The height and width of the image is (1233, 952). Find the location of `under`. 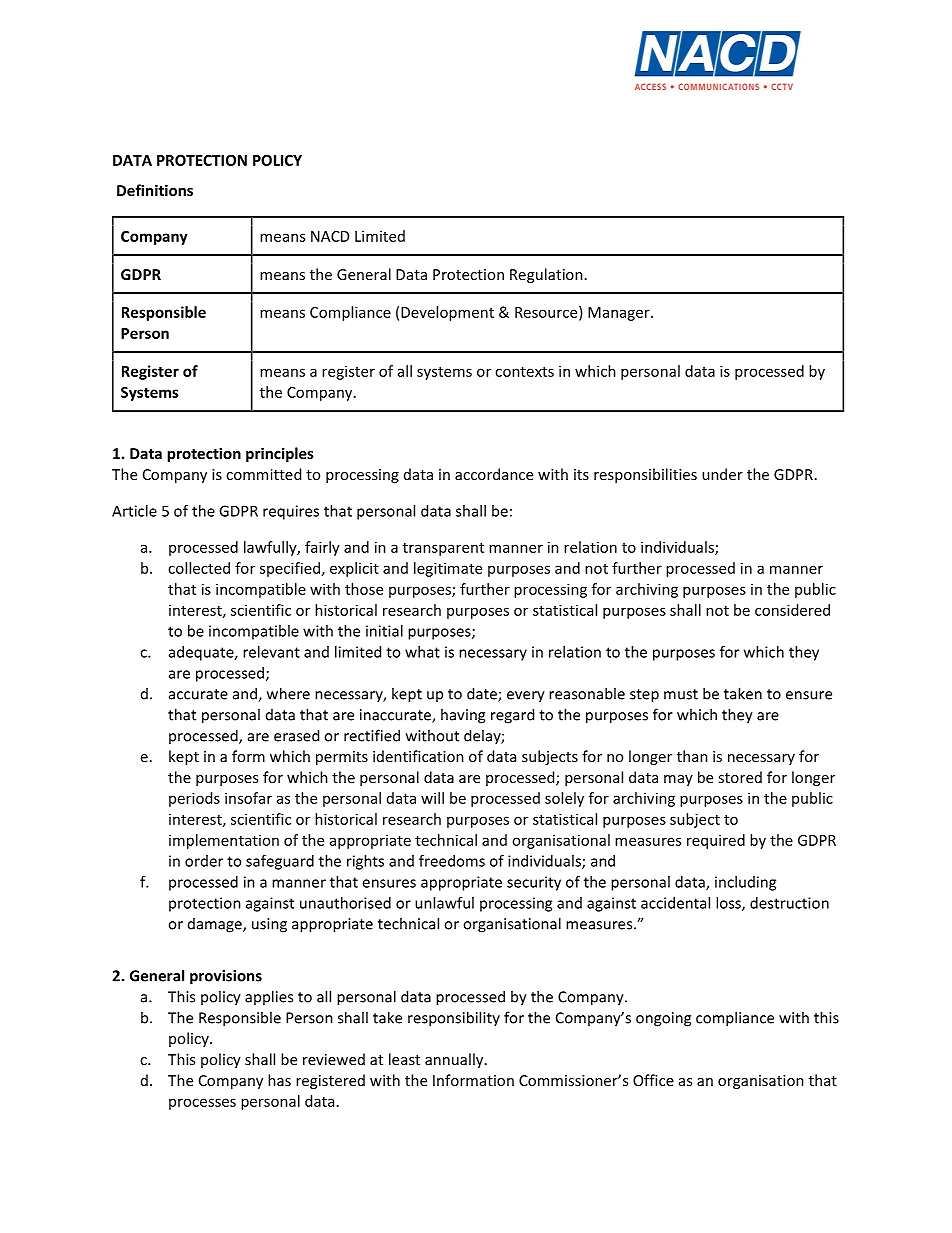

under is located at coordinates (722, 474).
